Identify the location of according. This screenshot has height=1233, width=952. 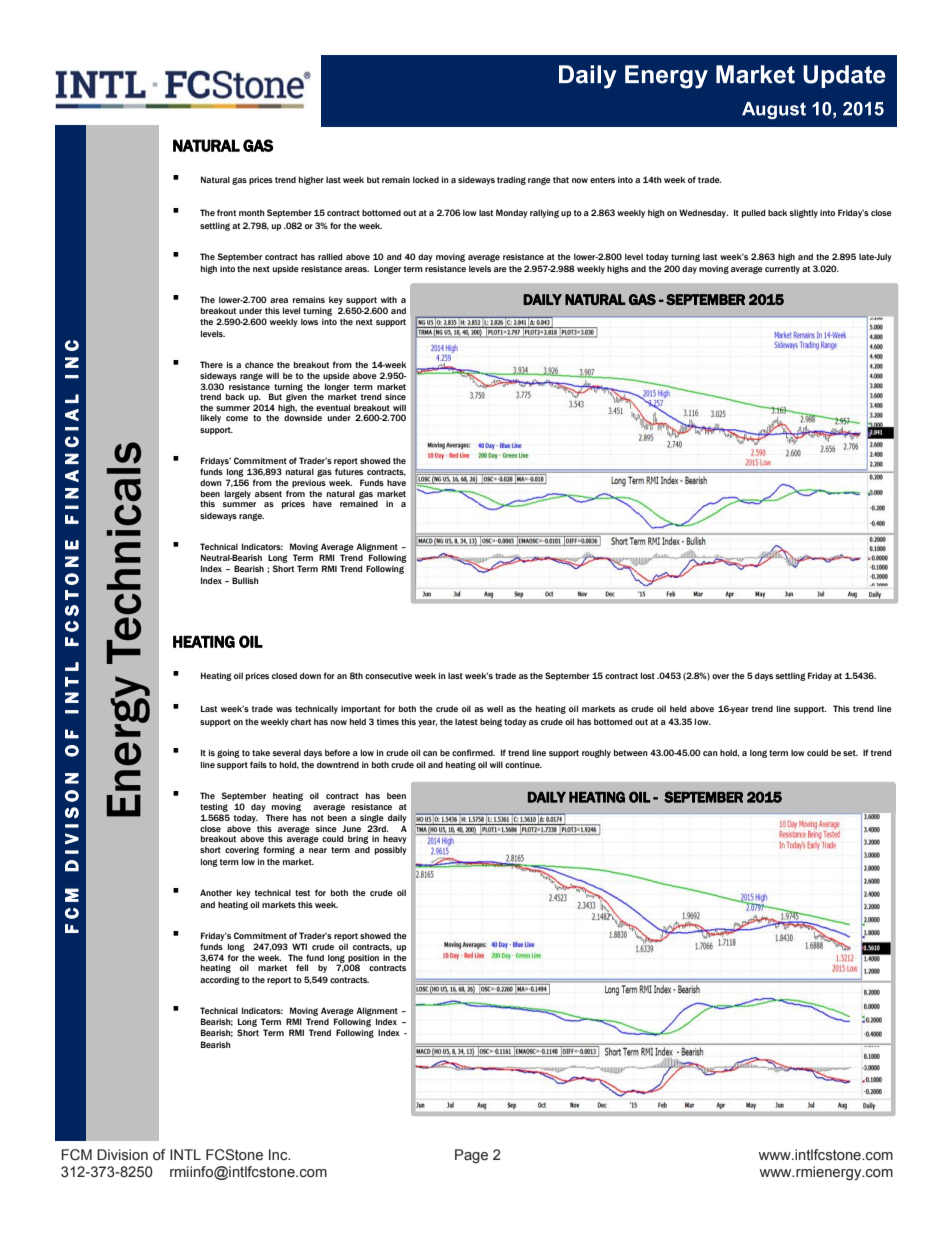
(220, 980).
